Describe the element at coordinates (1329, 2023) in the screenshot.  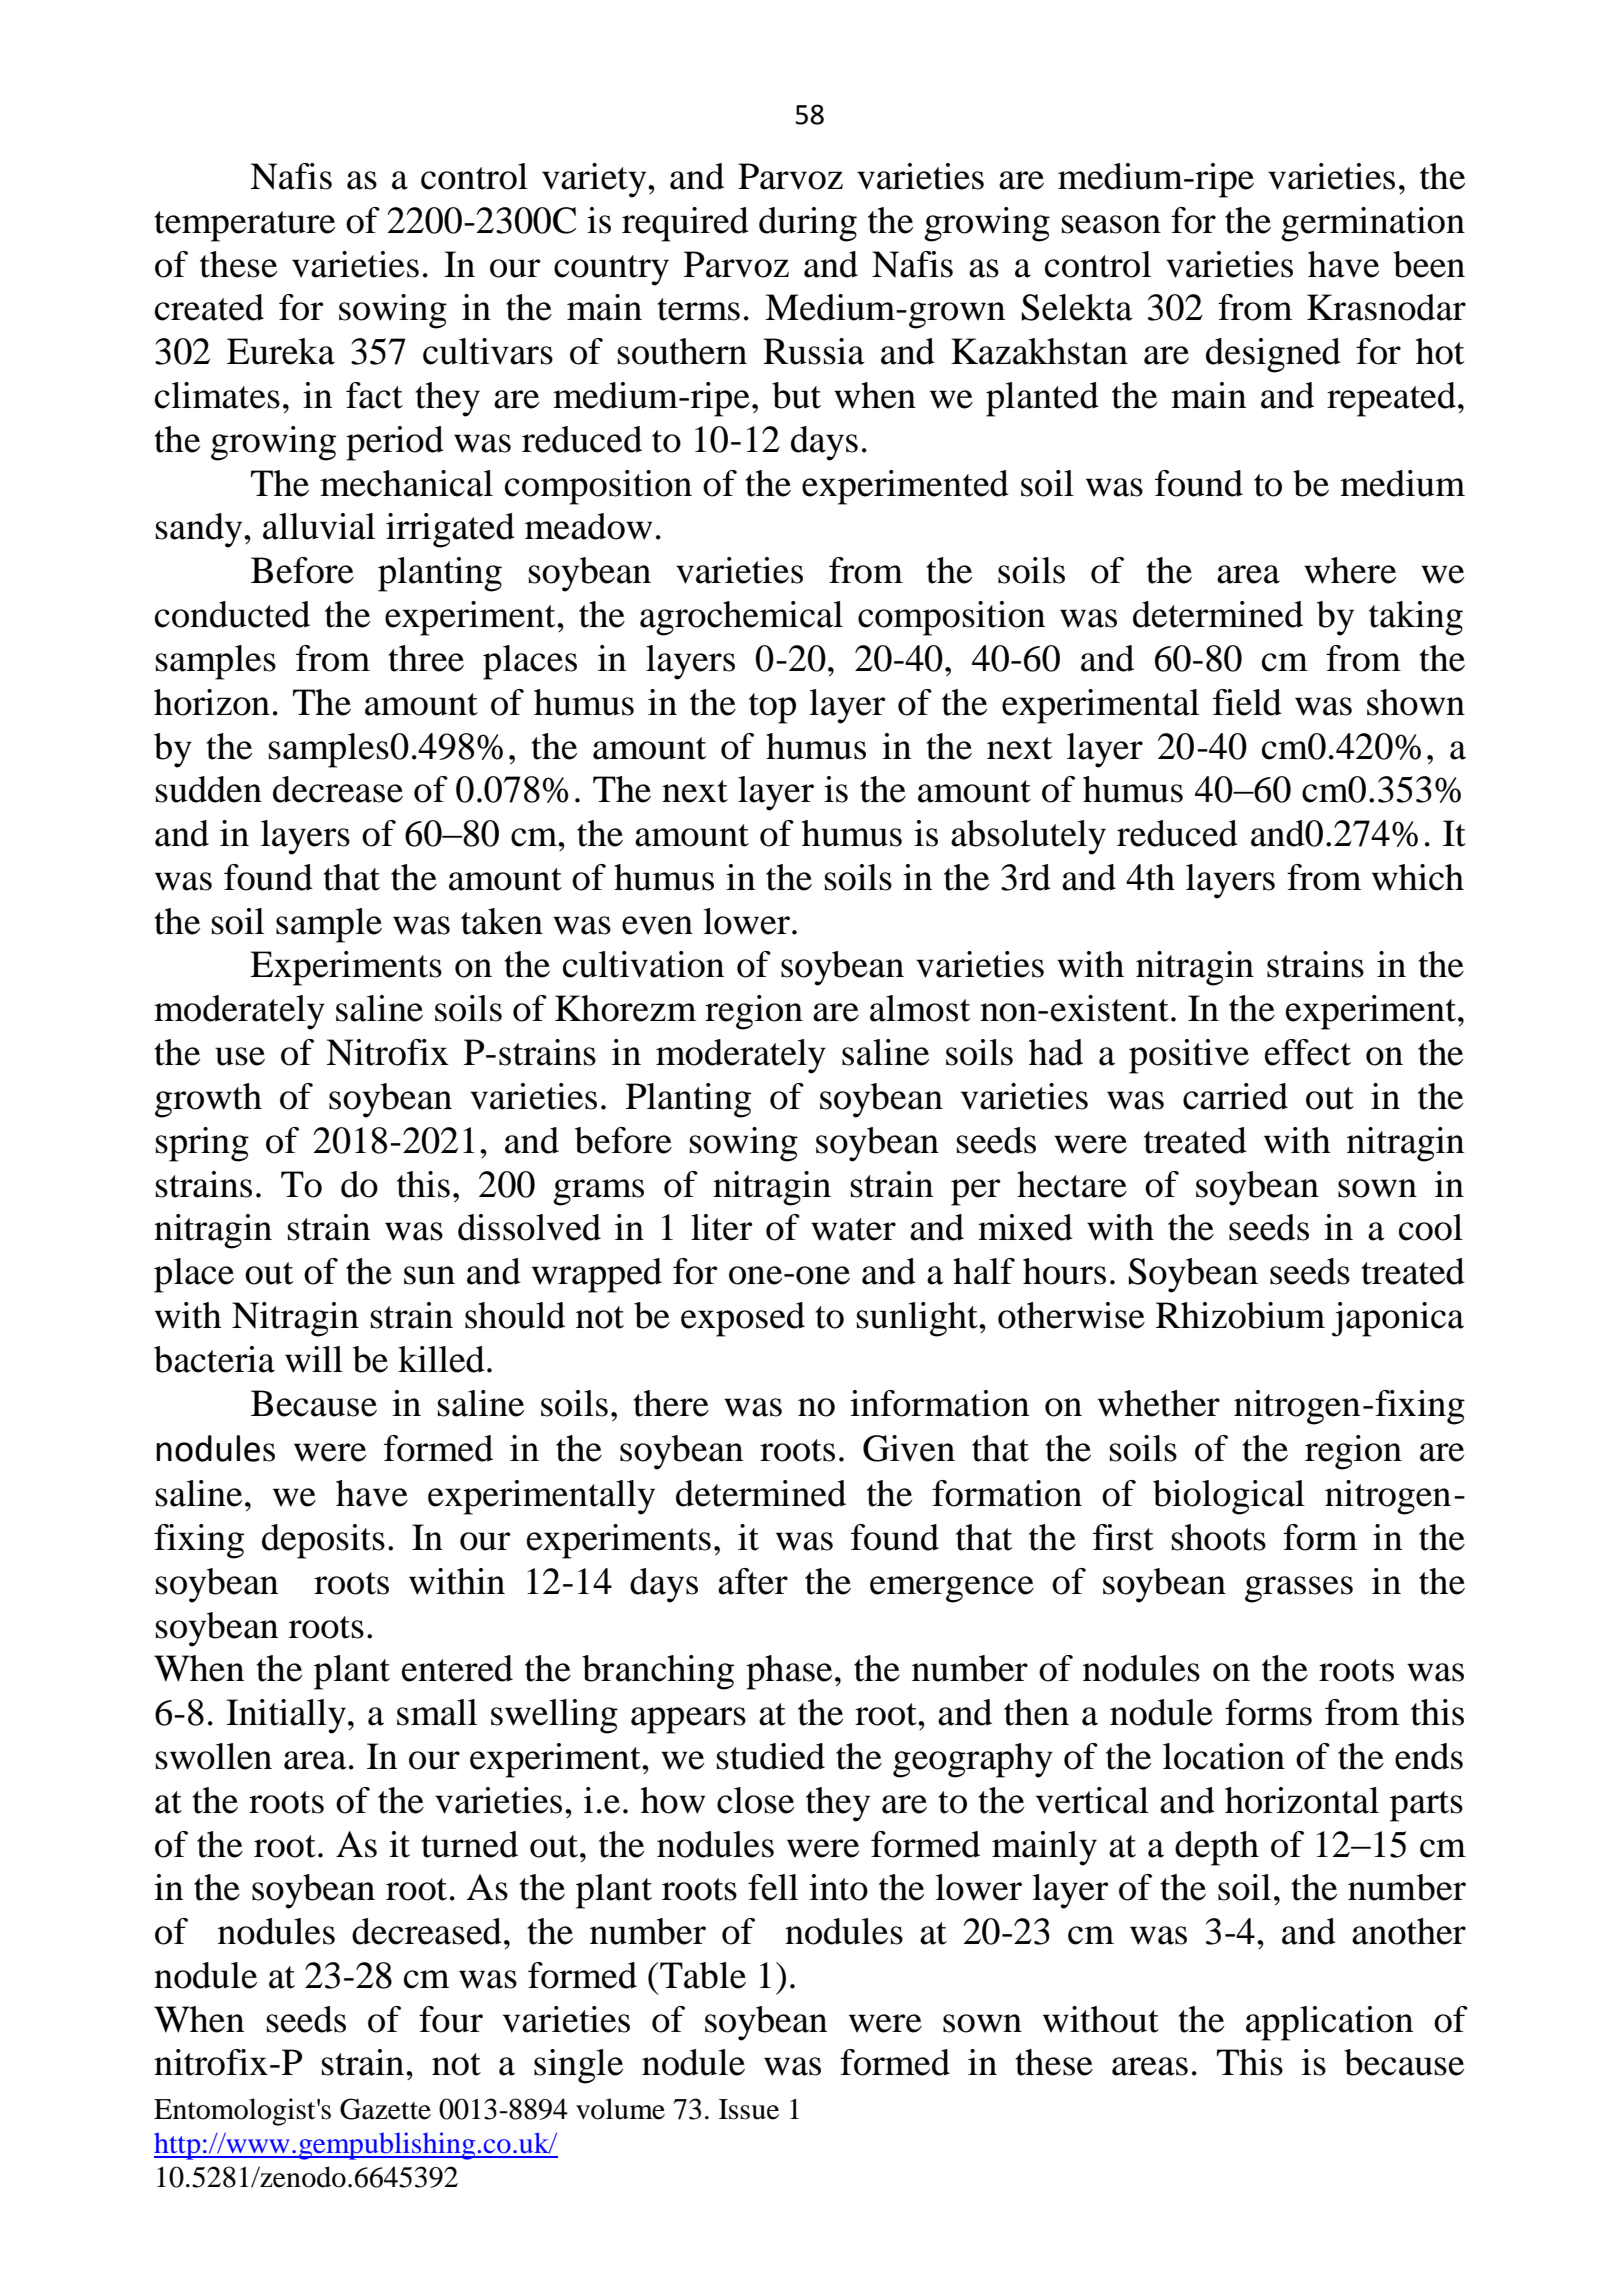
I see `application` at that location.
